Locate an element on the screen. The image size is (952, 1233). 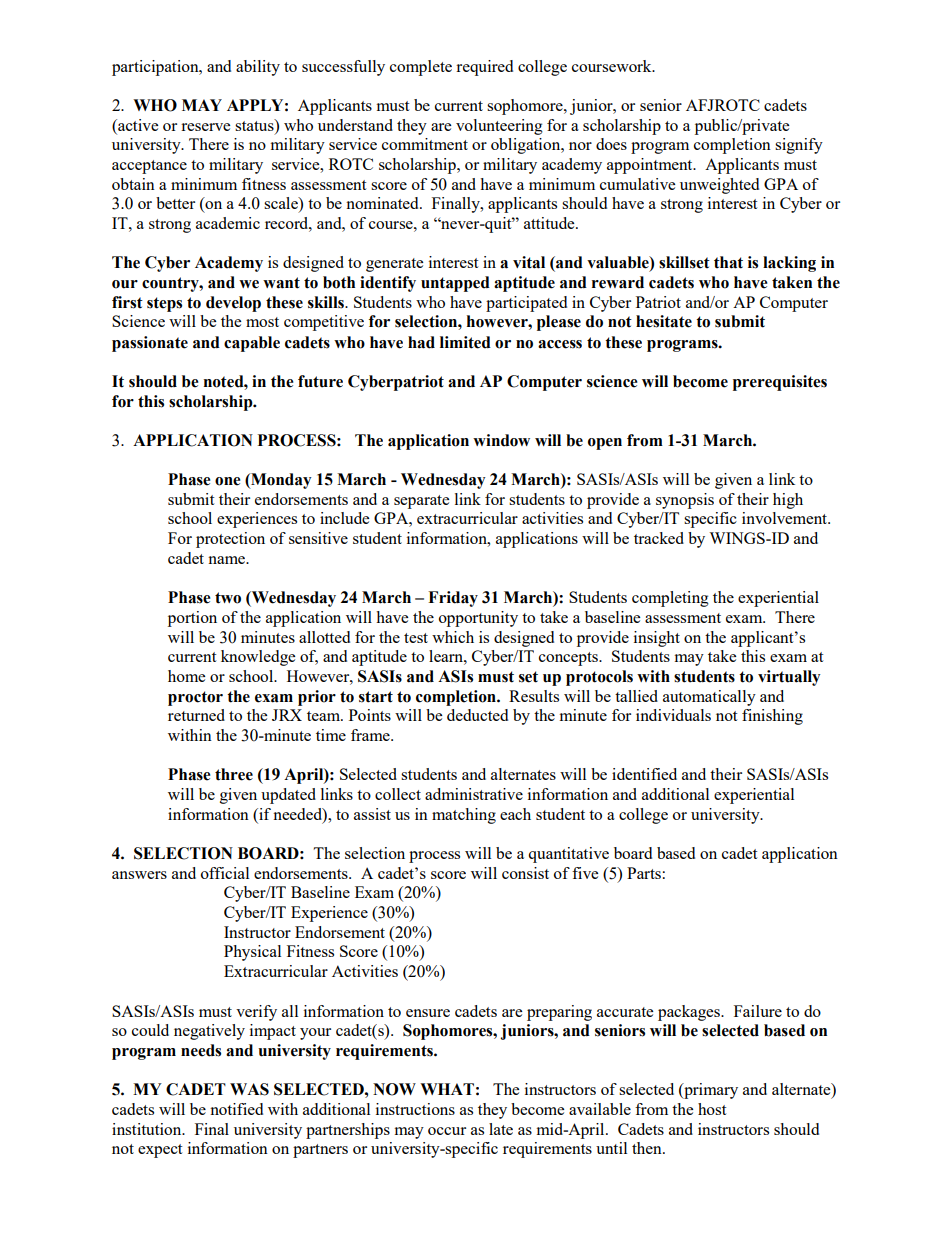
required is located at coordinates (484, 68).
